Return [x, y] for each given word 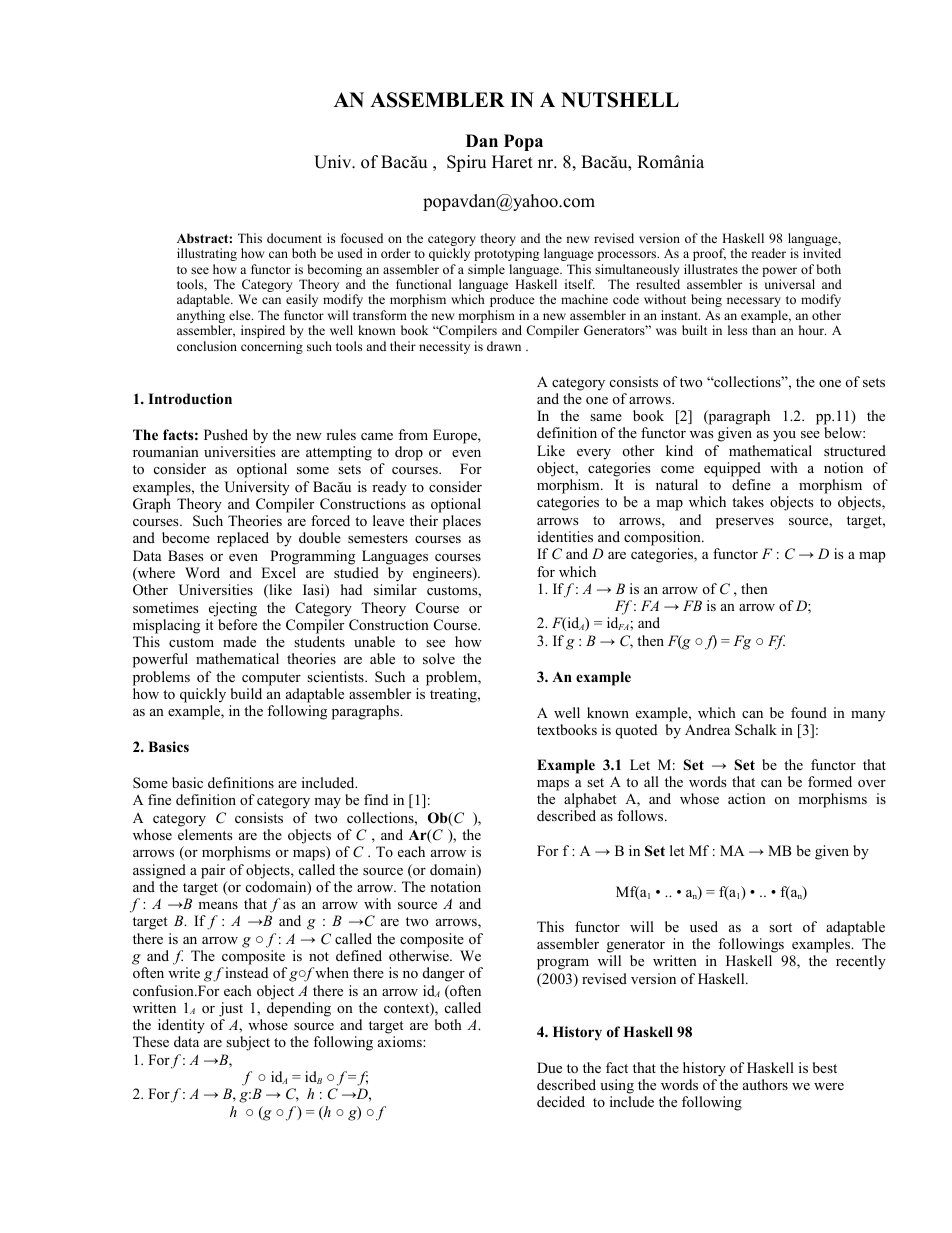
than [764, 330]
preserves [745, 523]
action [747, 798]
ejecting [233, 609]
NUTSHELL [620, 100]
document [294, 238]
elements [205, 834]
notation [455, 886]
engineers [443, 574]
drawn [504, 346]
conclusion [207, 346]
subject [248, 1043]
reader [768, 253]
